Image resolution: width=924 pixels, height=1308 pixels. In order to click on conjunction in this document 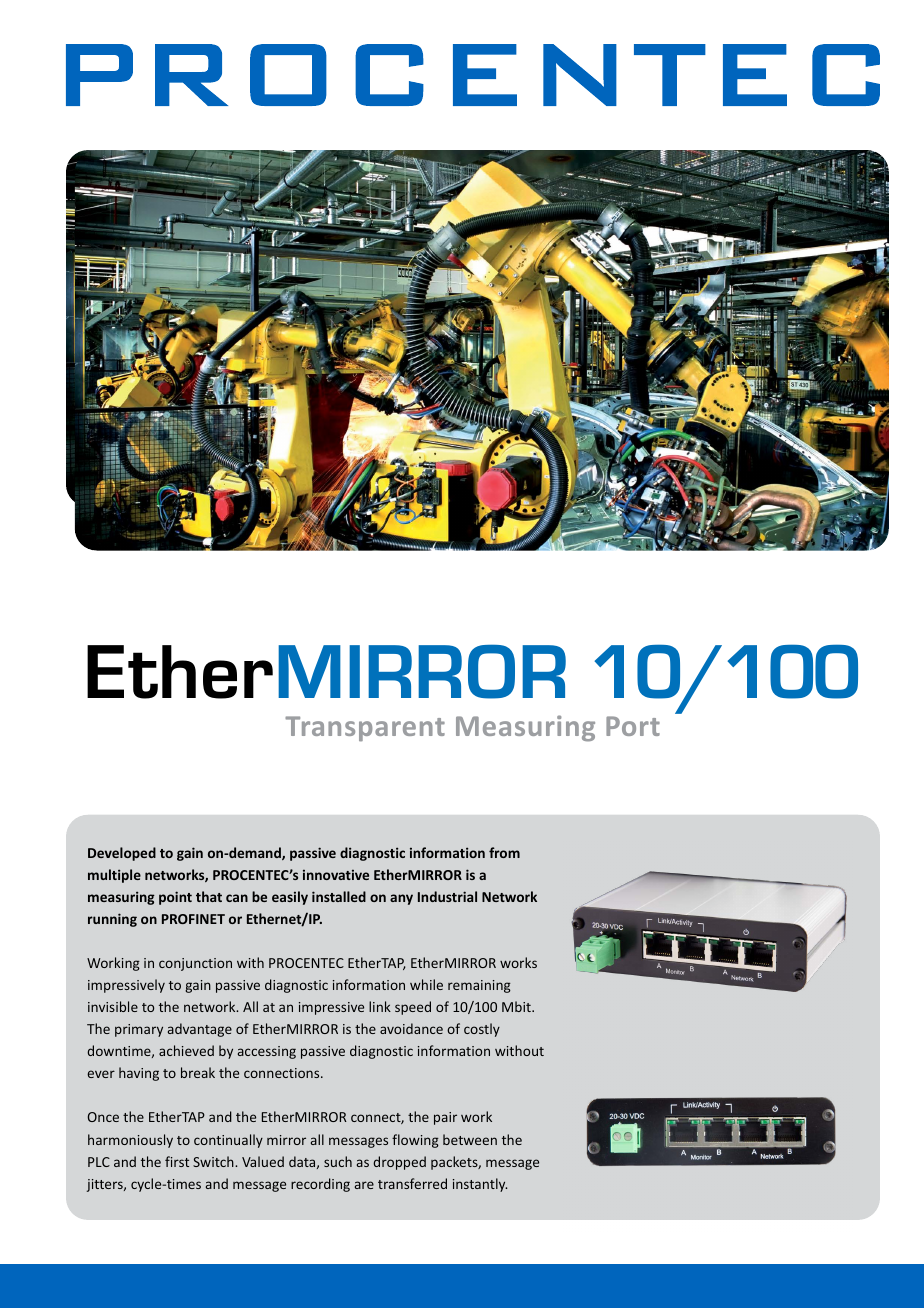, I will do `click(195, 964)`.
